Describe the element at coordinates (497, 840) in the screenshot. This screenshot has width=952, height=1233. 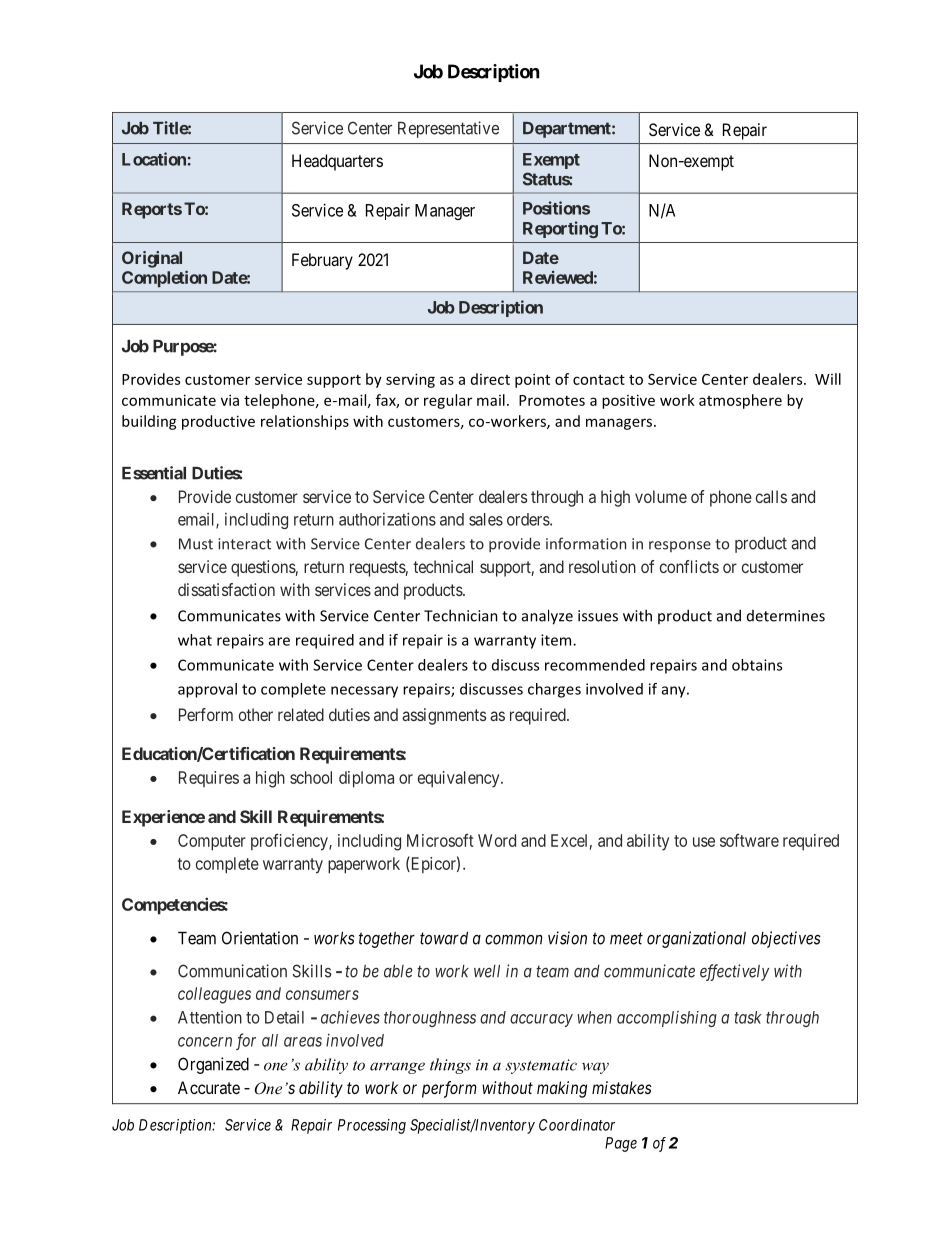
I see `Word` at that location.
